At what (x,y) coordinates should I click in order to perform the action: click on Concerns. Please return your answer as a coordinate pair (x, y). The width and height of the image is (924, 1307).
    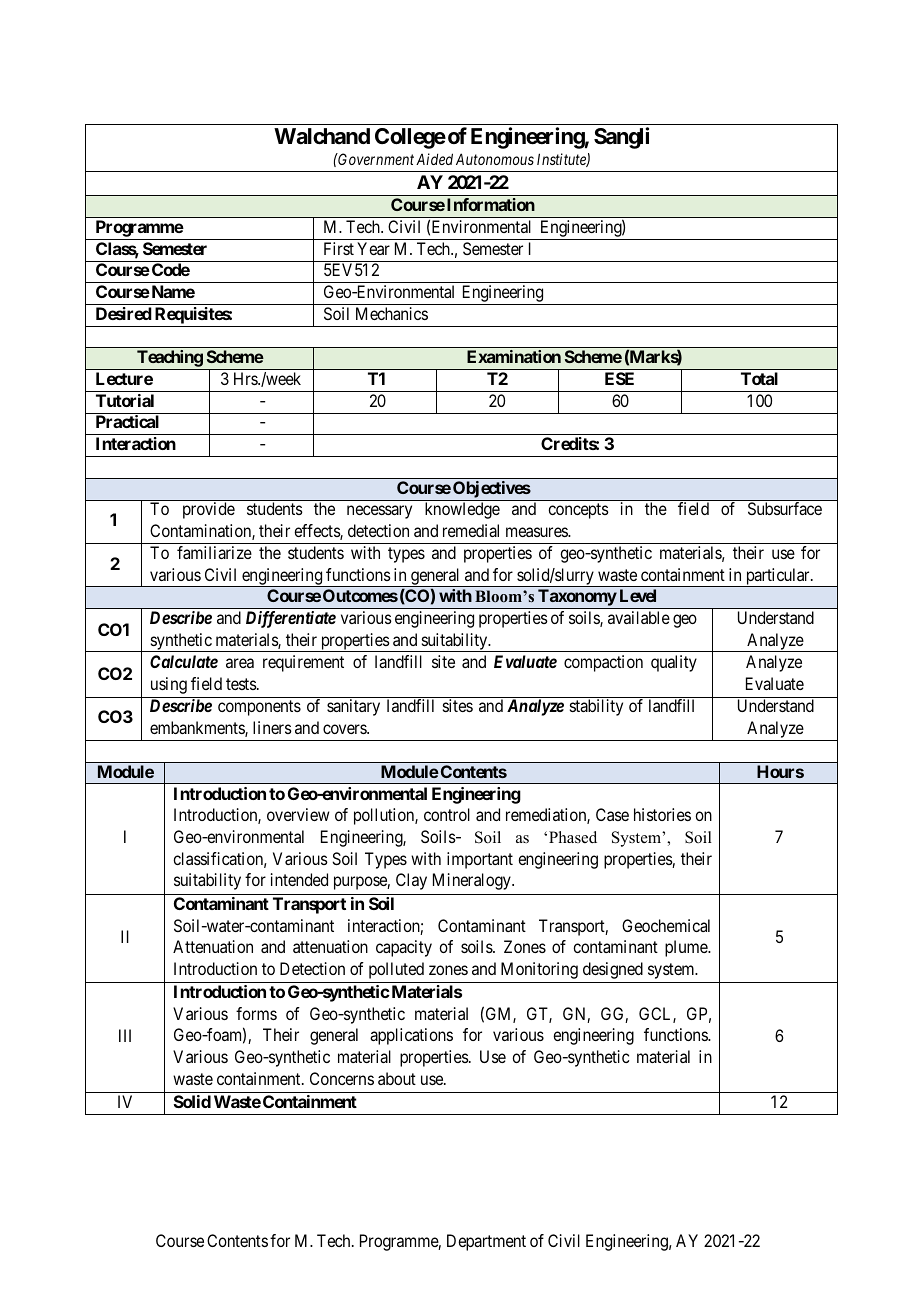
    Looking at the image, I should click on (342, 1078).
